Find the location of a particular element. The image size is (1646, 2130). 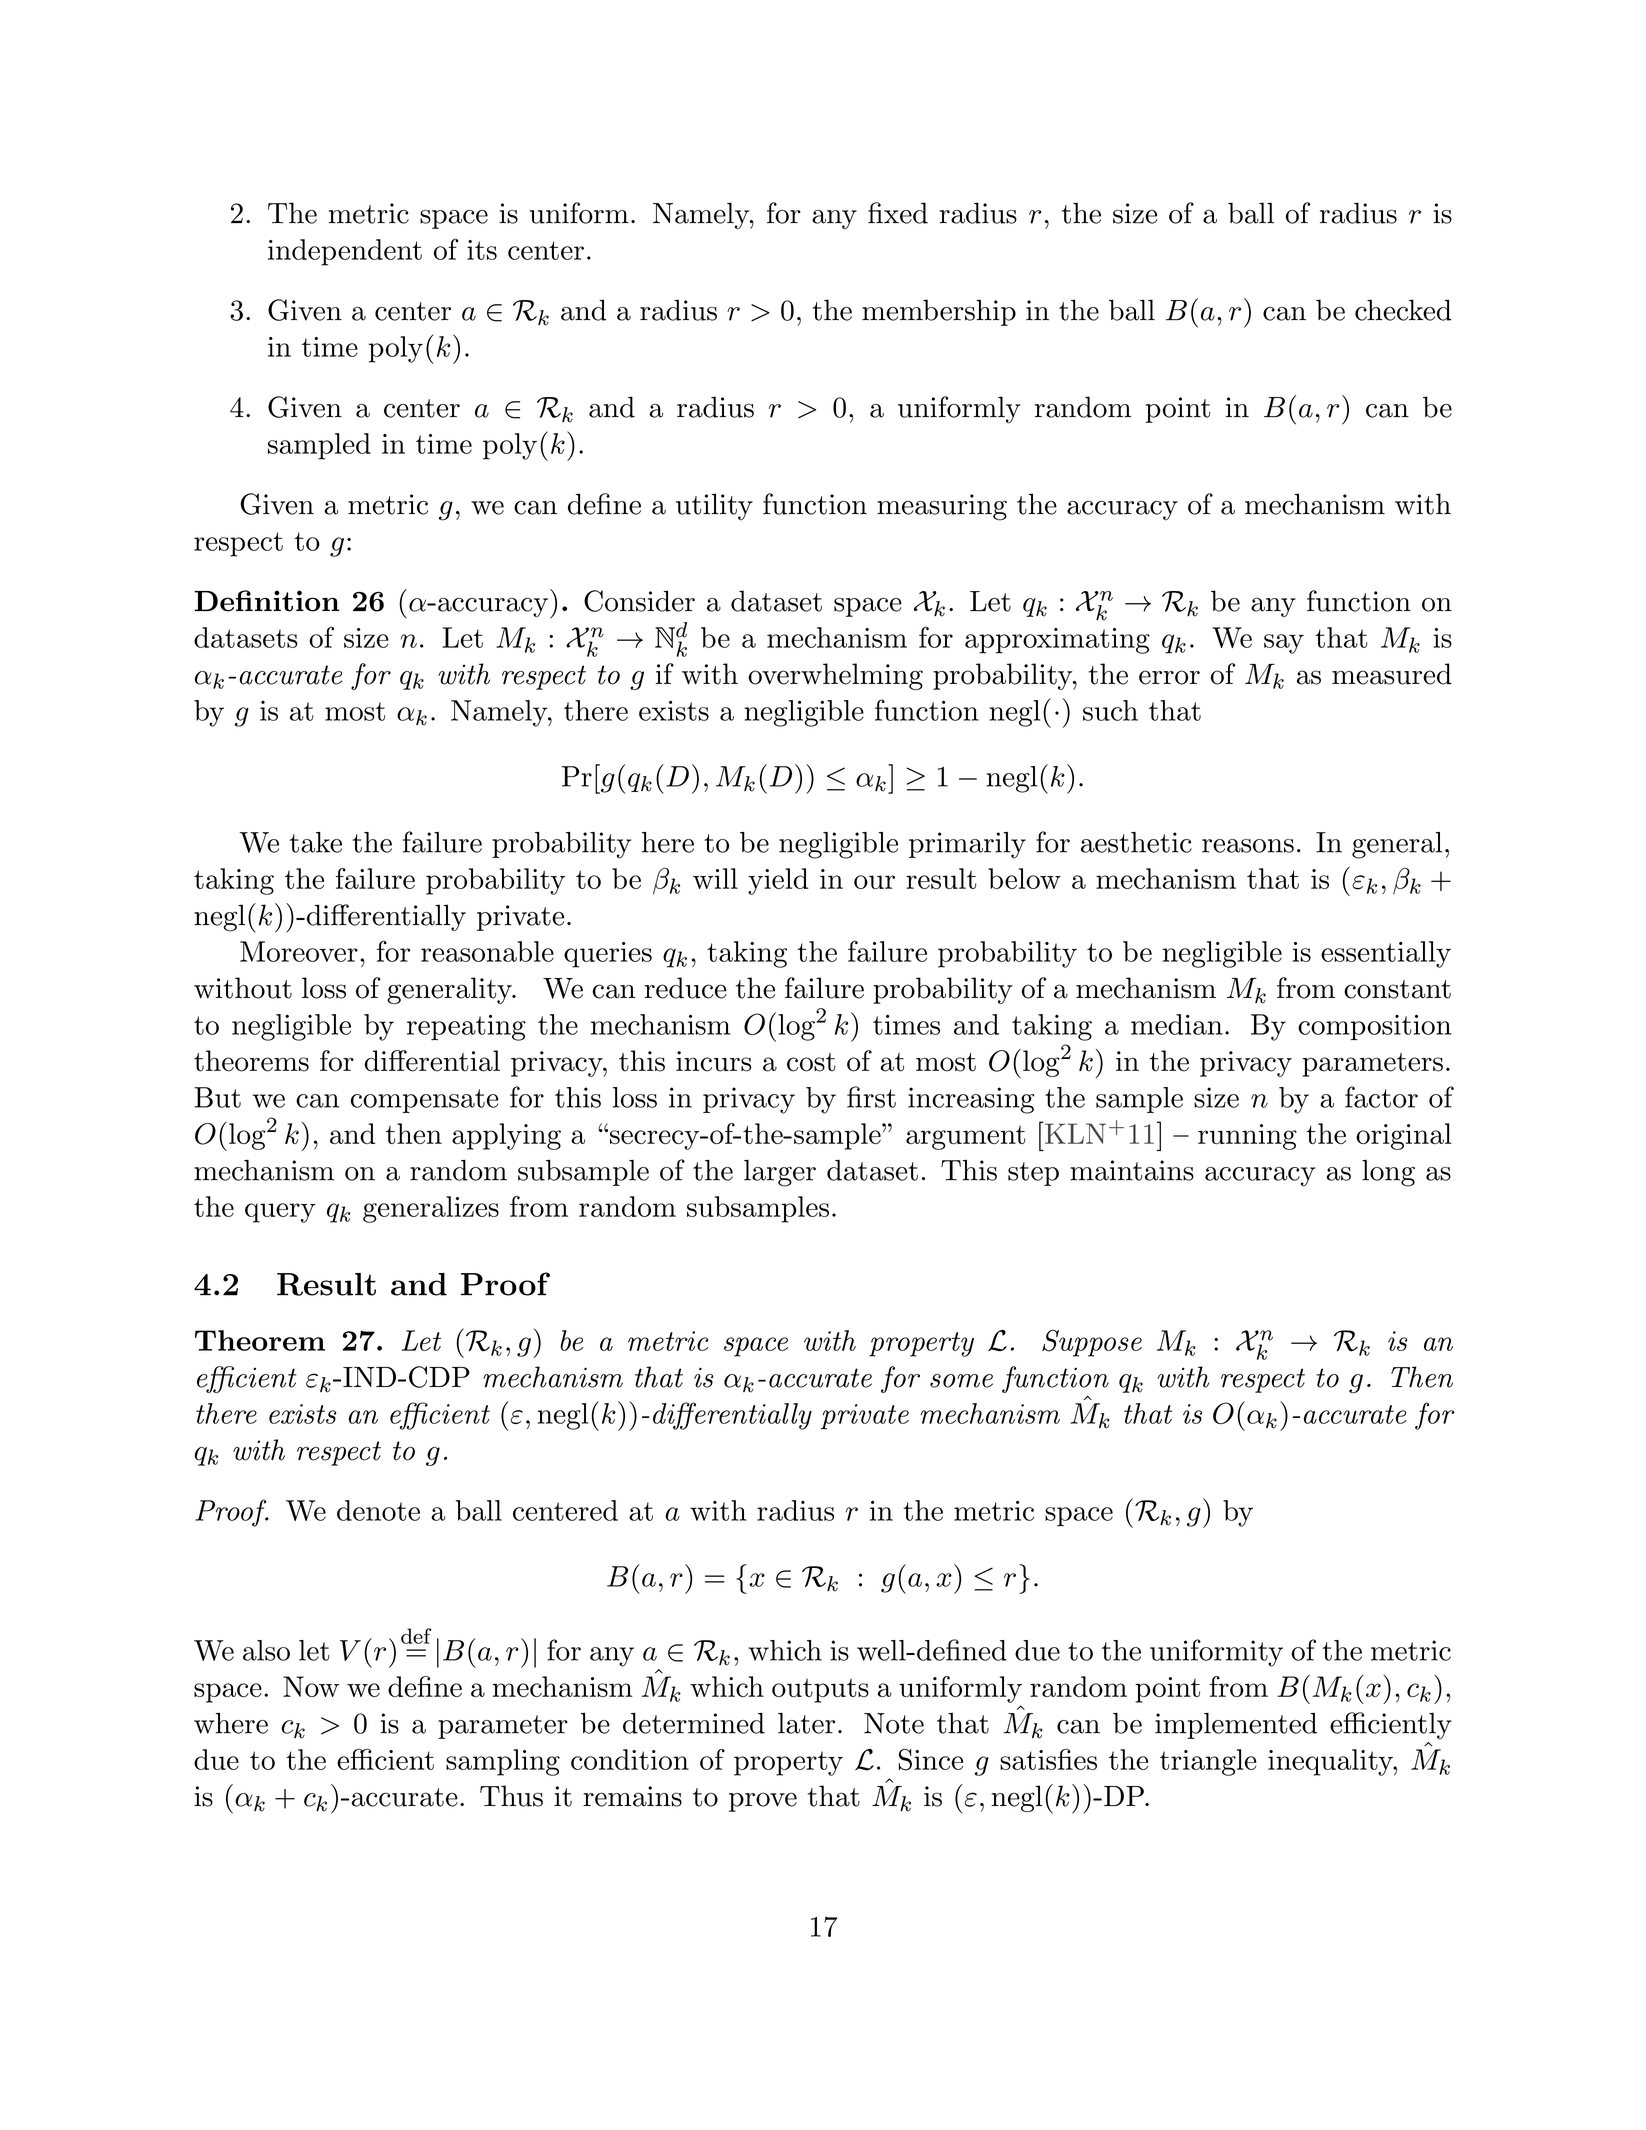

independent is located at coordinates (345, 252).
